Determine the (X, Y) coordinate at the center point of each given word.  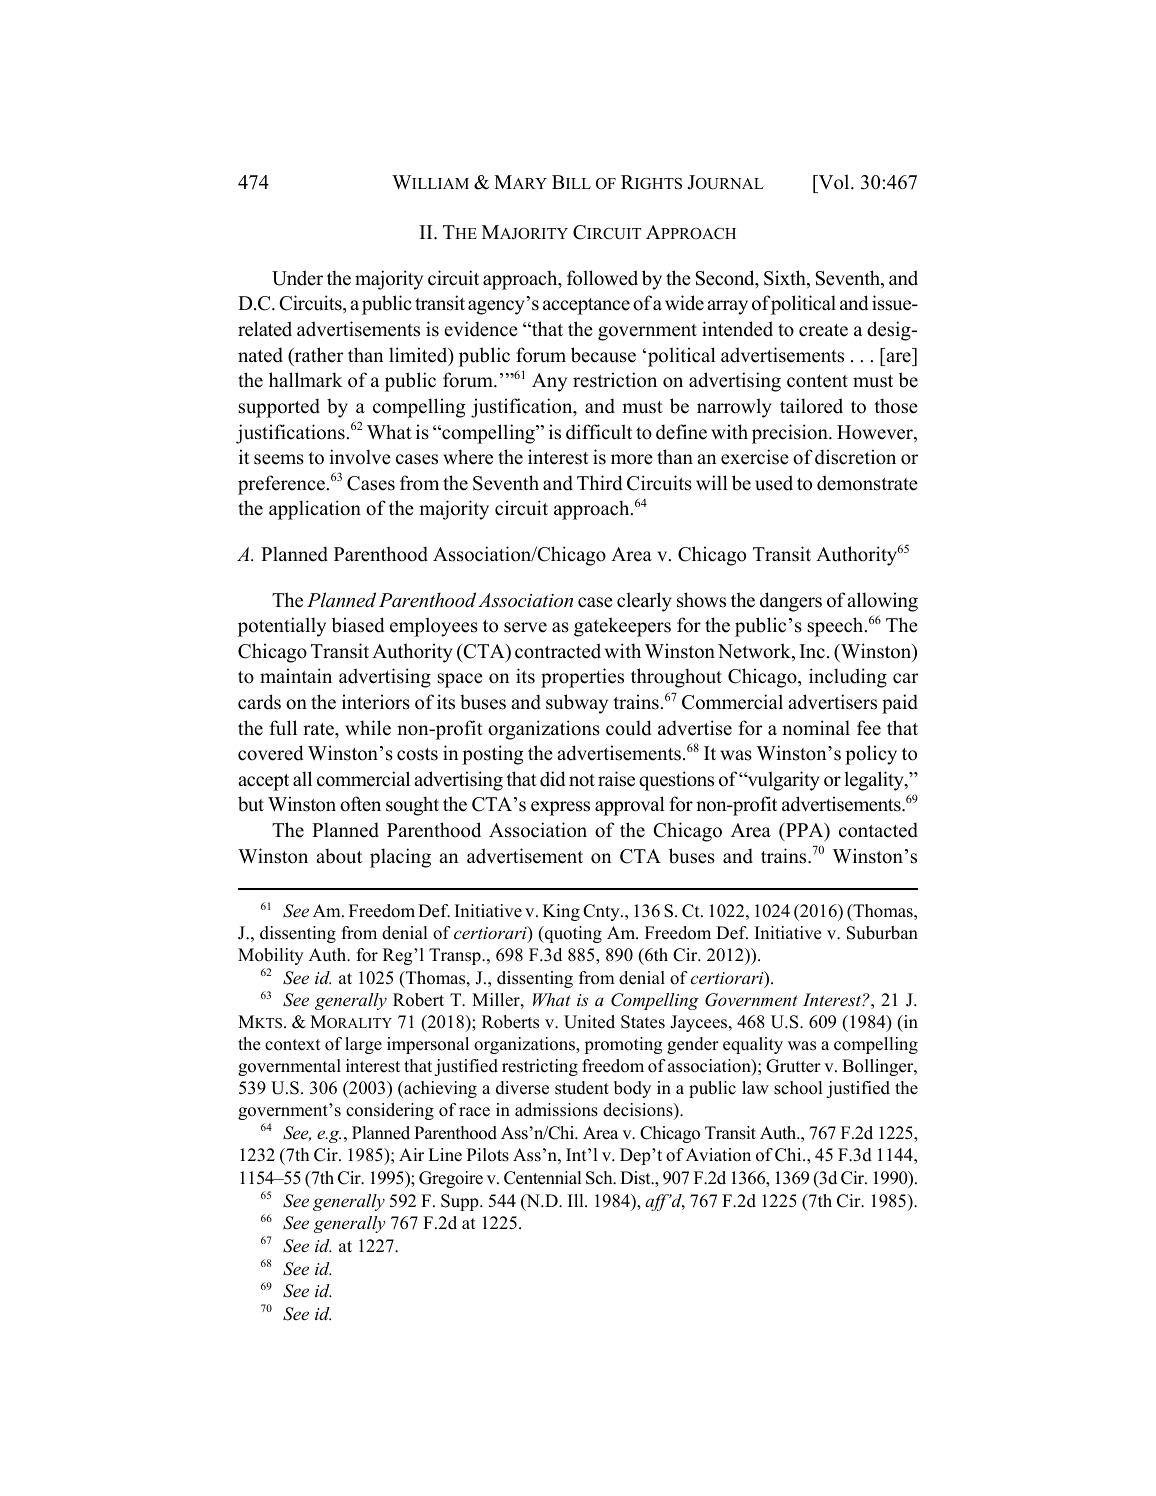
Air (411, 1154)
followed (602, 278)
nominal (816, 728)
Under (297, 278)
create (823, 330)
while (368, 728)
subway (577, 704)
